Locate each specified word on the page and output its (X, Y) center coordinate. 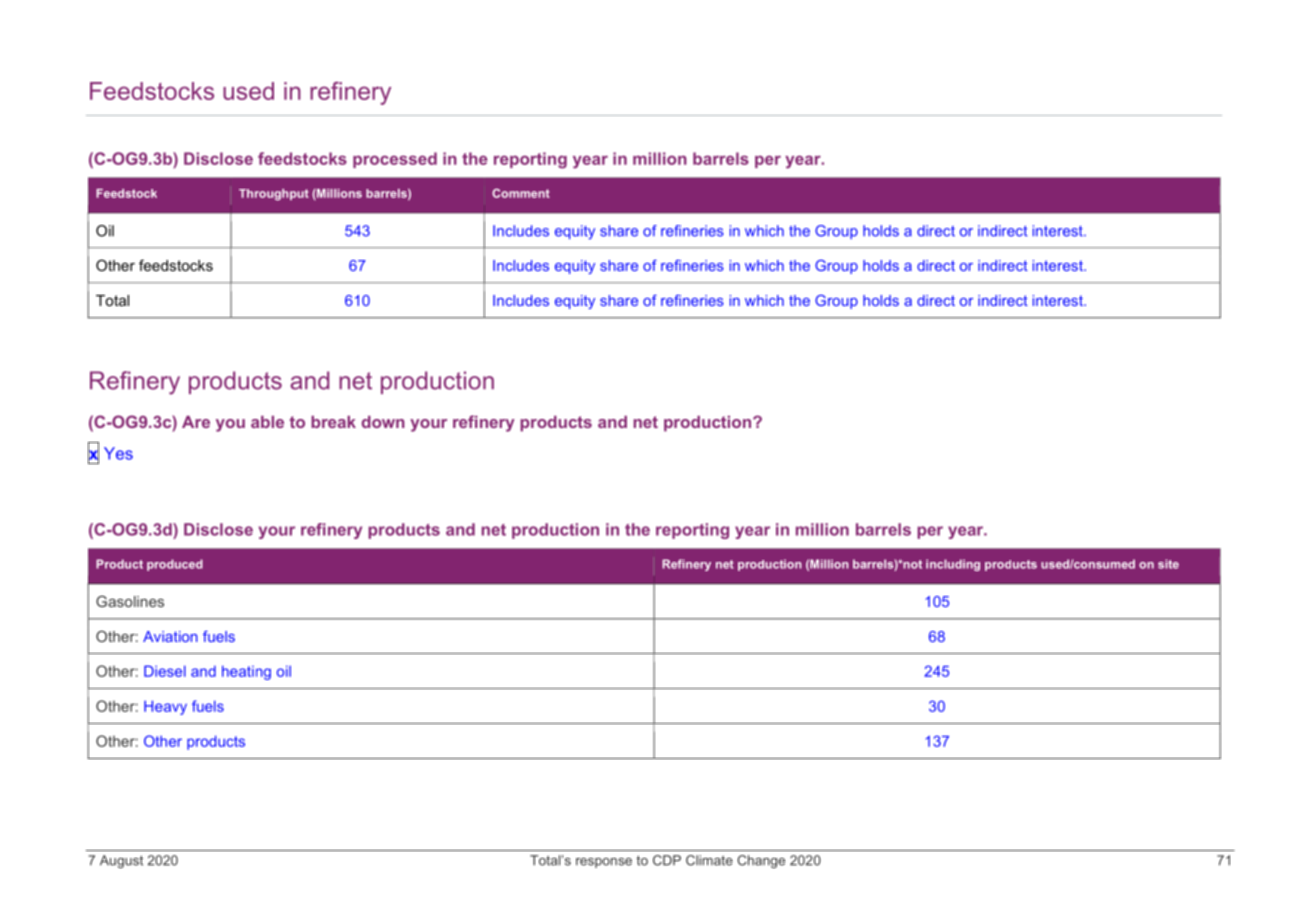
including (953, 565)
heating (246, 672)
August (121, 861)
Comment (521, 193)
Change (761, 861)
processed (395, 160)
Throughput (274, 195)
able (267, 422)
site (1168, 564)
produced (175, 565)
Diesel (165, 671)
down (383, 422)
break (333, 422)
